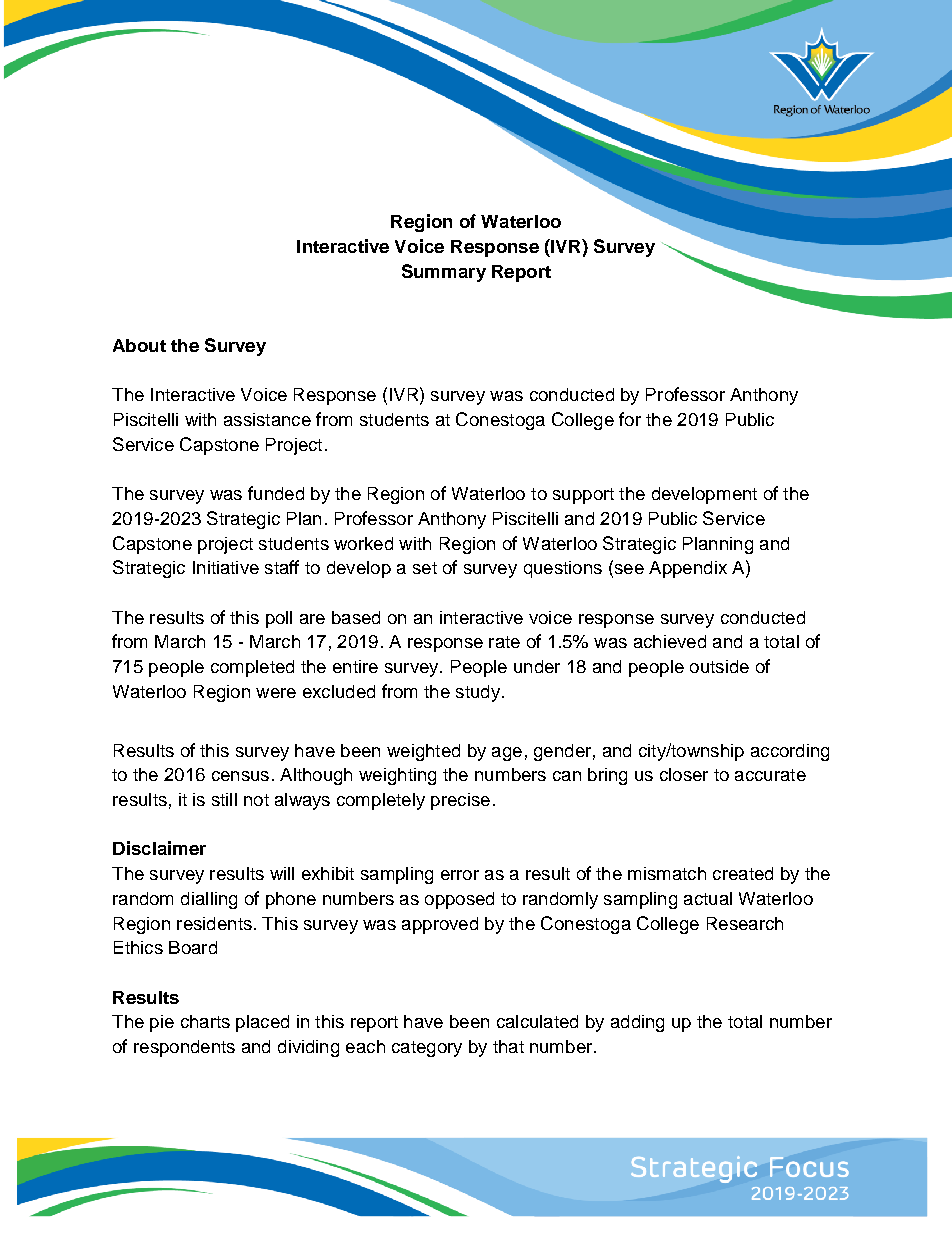 Image resolution: width=952 pixels, height=1233 pixels. What do you see at coordinates (276, 493) in the image?
I see `funded` at bounding box center [276, 493].
